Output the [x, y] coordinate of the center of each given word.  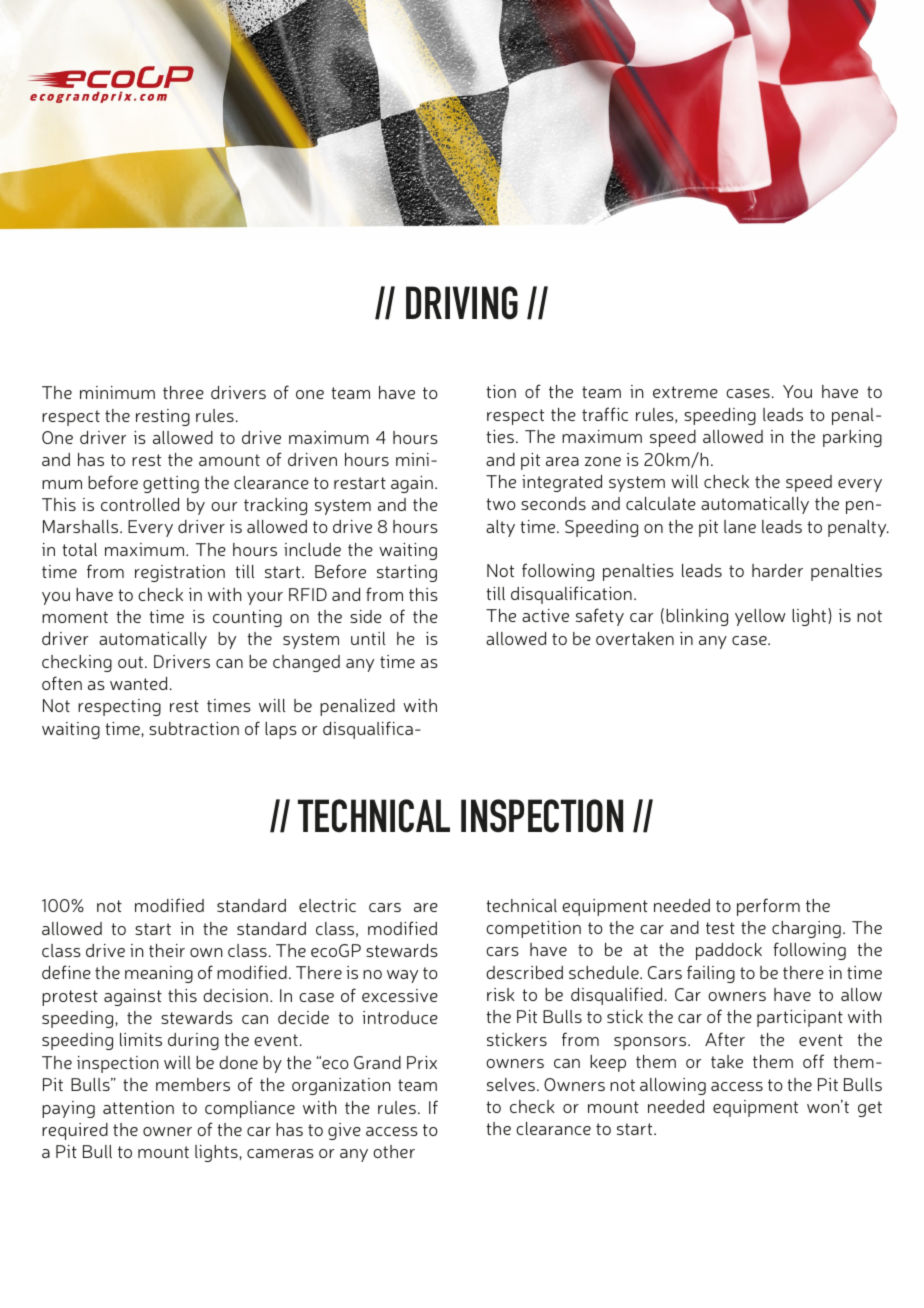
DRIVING [462, 303]
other [394, 1151]
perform [768, 907]
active [545, 615]
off [813, 1061]
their [167, 950]
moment [75, 617]
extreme [685, 392]
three [183, 392]
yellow [760, 617]
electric [327, 905]
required [75, 1131]
